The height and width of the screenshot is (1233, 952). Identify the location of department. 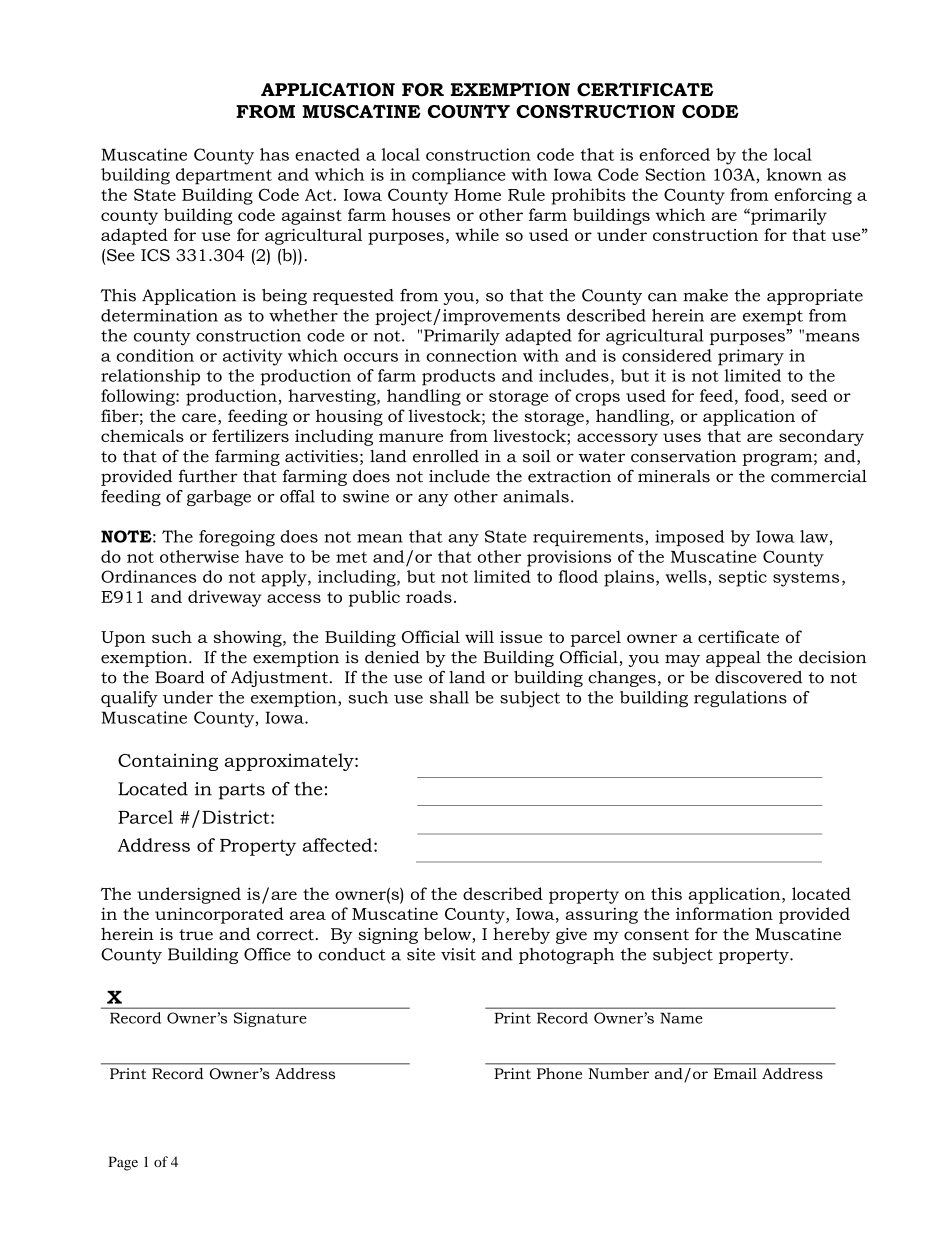
(224, 176).
